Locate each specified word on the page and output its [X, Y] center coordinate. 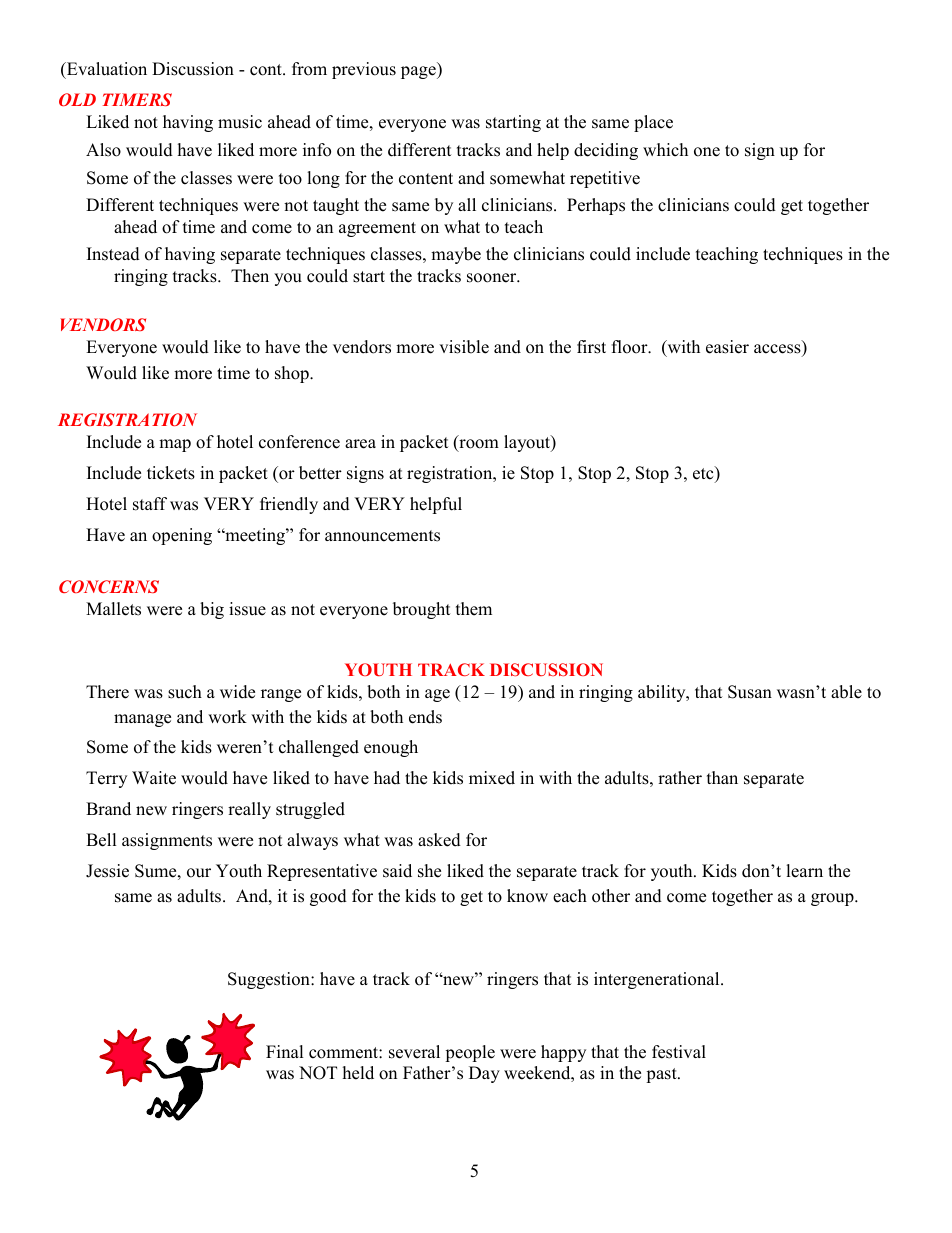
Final [285, 1051]
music [240, 122]
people [470, 1053]
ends [425, 717]
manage [142, 720]
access [778, 350]
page [419, 72]
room [478, 445]
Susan [750, 692]
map [175, 445]
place [653, 123]
